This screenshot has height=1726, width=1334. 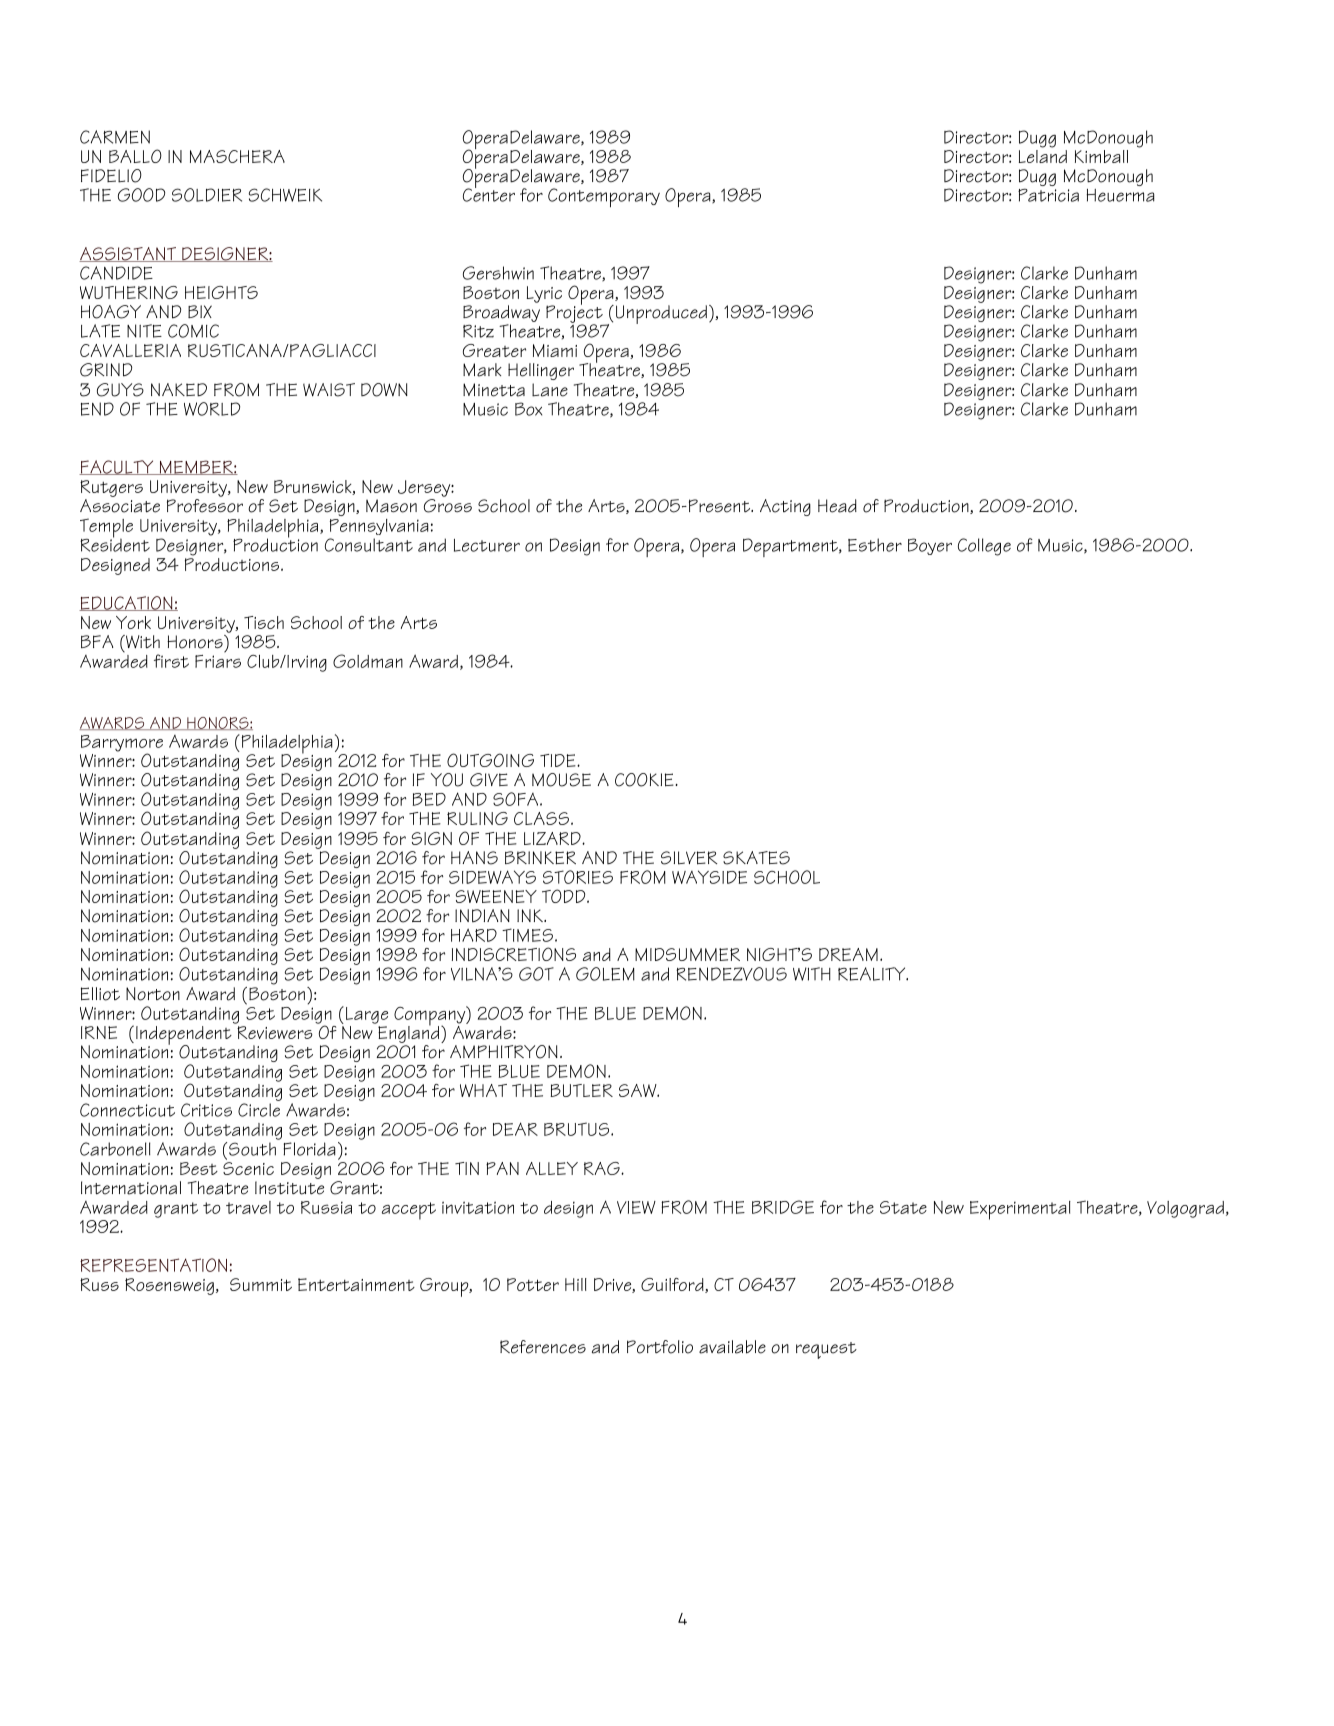 I want to click on GOLEM, so click(x=605, y=974).
